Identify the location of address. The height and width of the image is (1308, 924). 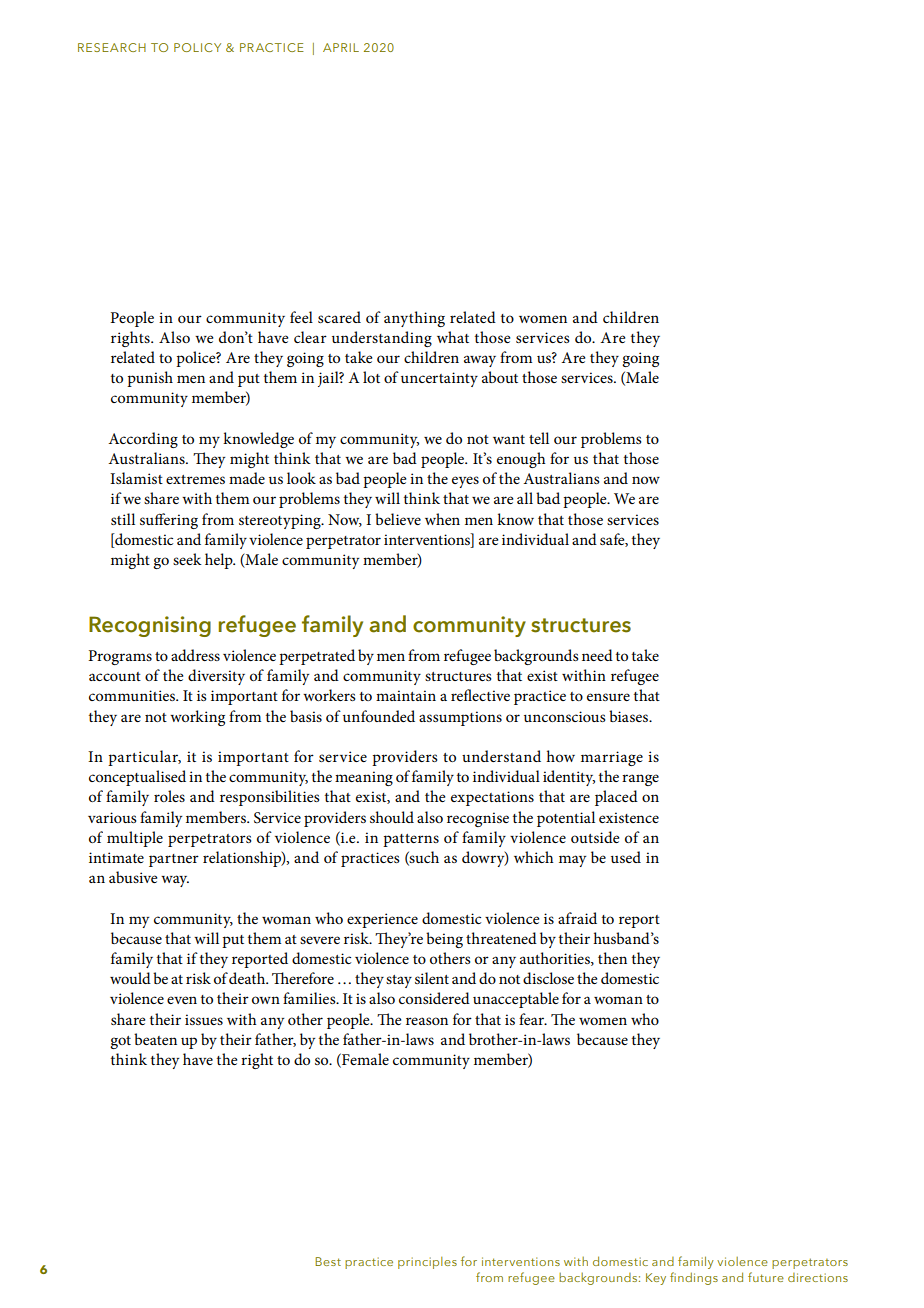
(195, 655).
